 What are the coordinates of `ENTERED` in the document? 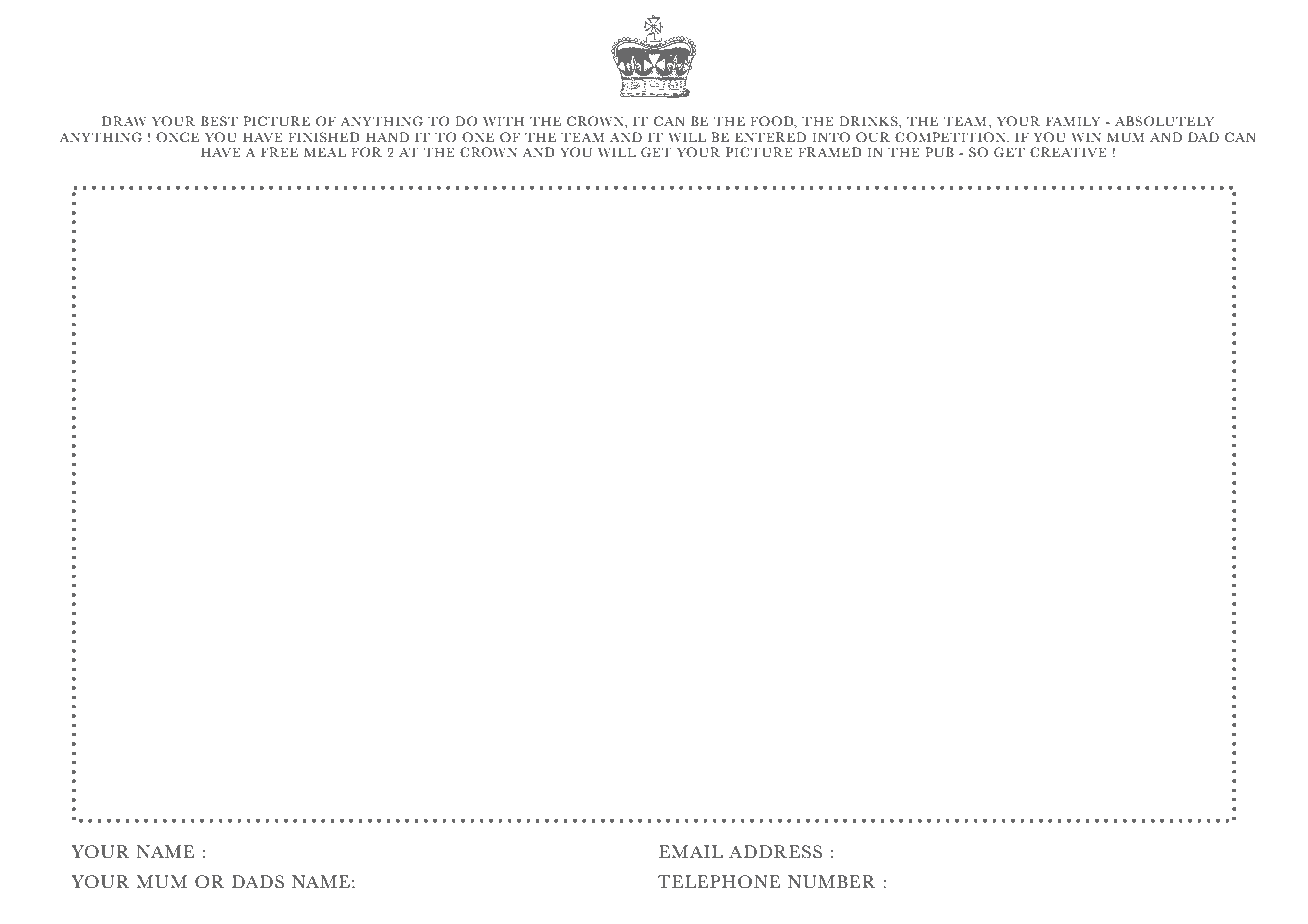 It's located at (770, 137).
